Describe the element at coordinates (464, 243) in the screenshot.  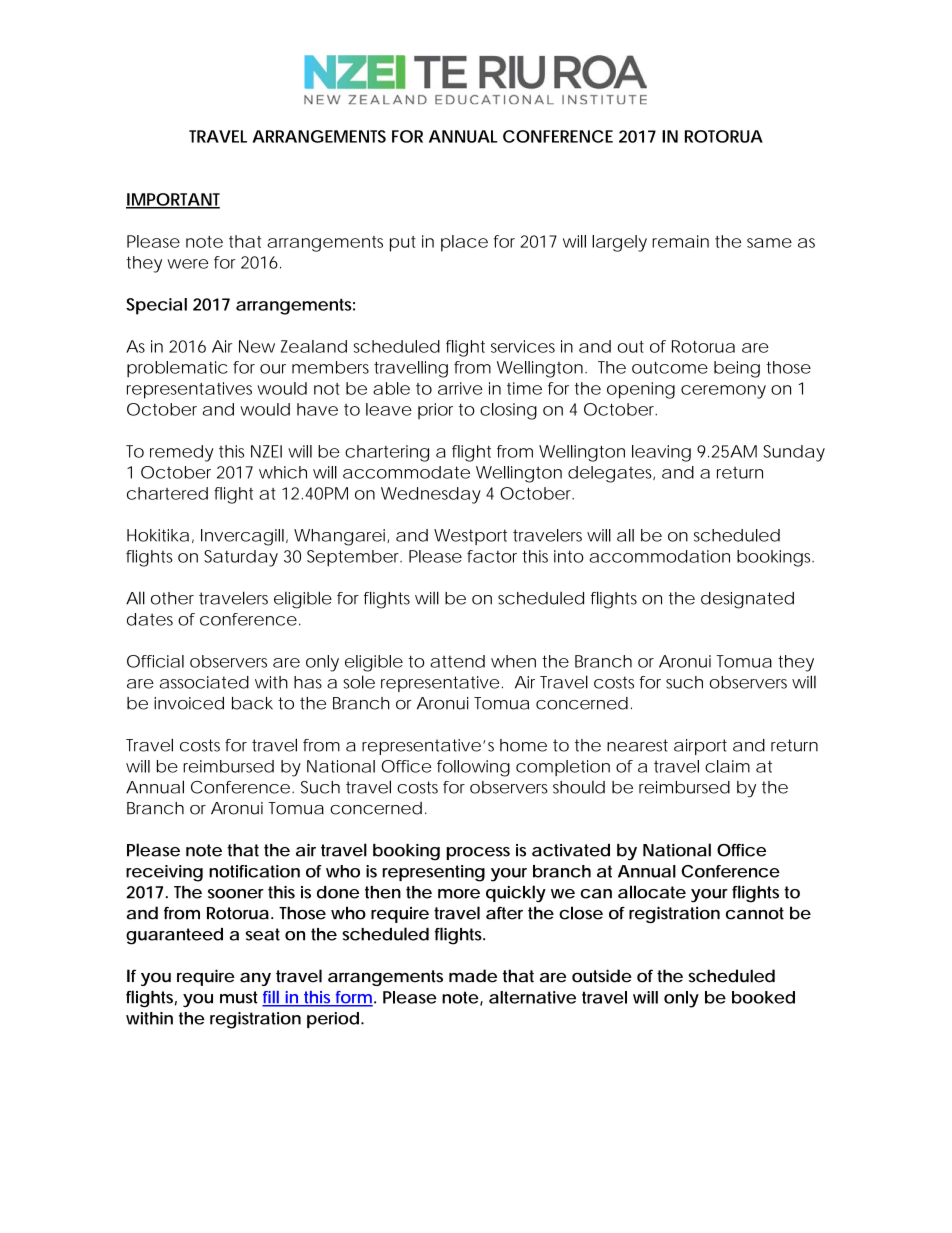
I see `place` at that location.
